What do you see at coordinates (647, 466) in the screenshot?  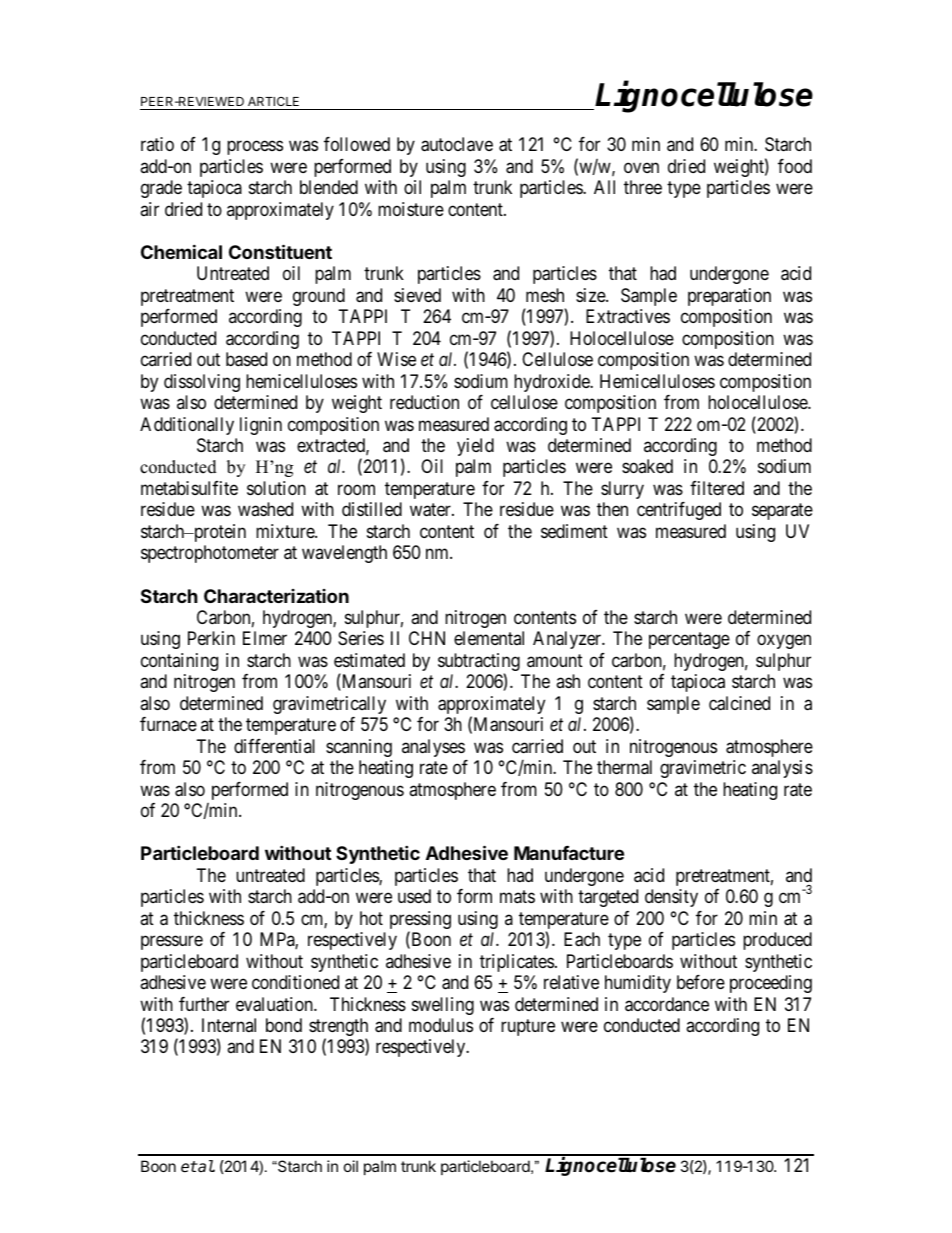 I see `soaked` at bounding box center [647, 466].
